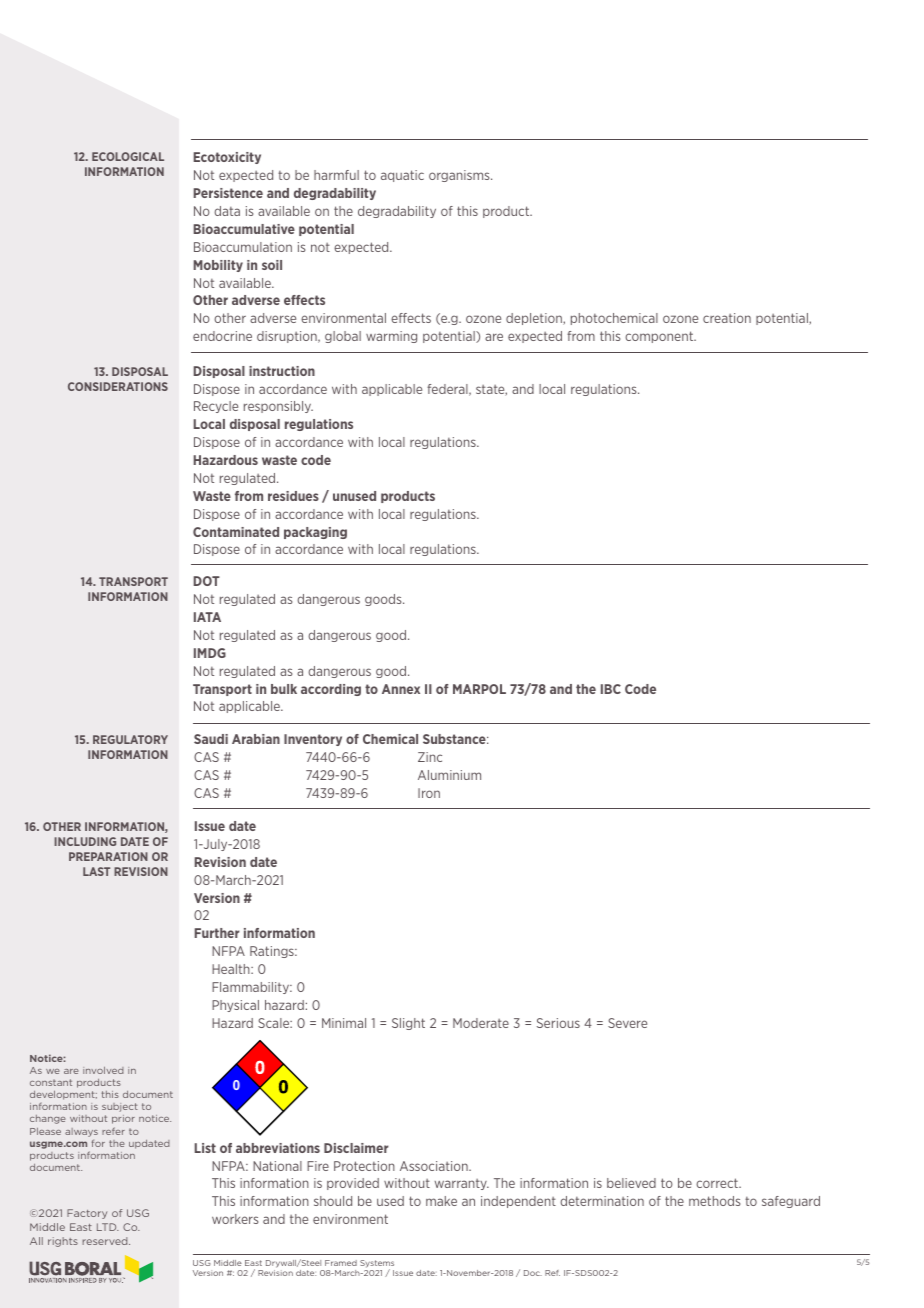  I want to click on creation, so click(727, 318).
